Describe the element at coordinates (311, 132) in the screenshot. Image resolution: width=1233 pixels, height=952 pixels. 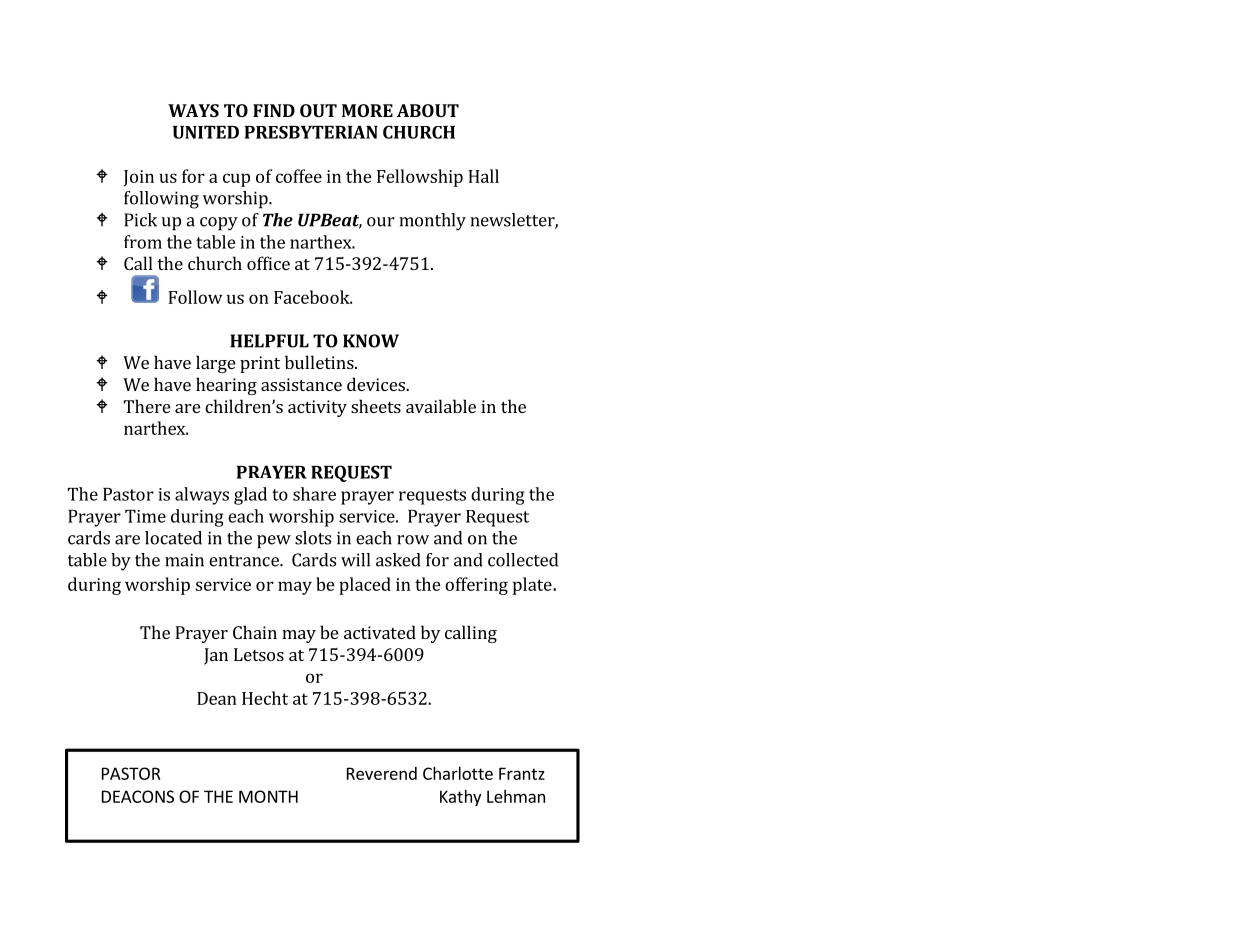
I see `PRESBYTERIAN` at that location.
